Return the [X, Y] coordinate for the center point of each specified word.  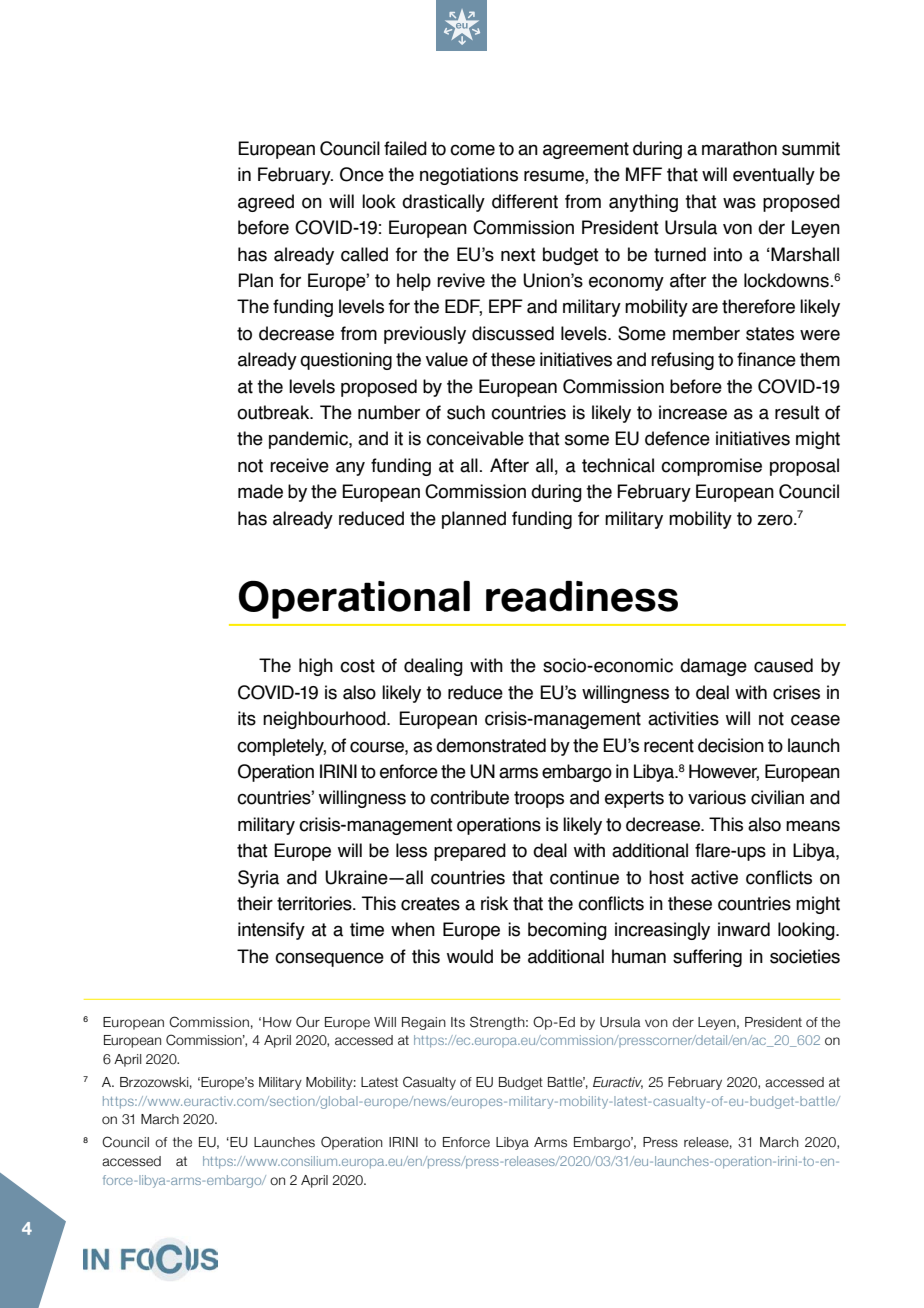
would [470, 956]
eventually [774, 176]
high [316, 667]
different [525, 201]
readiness [582, 596]
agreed [266, 203]
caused [783, 665]
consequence [329, 959]
